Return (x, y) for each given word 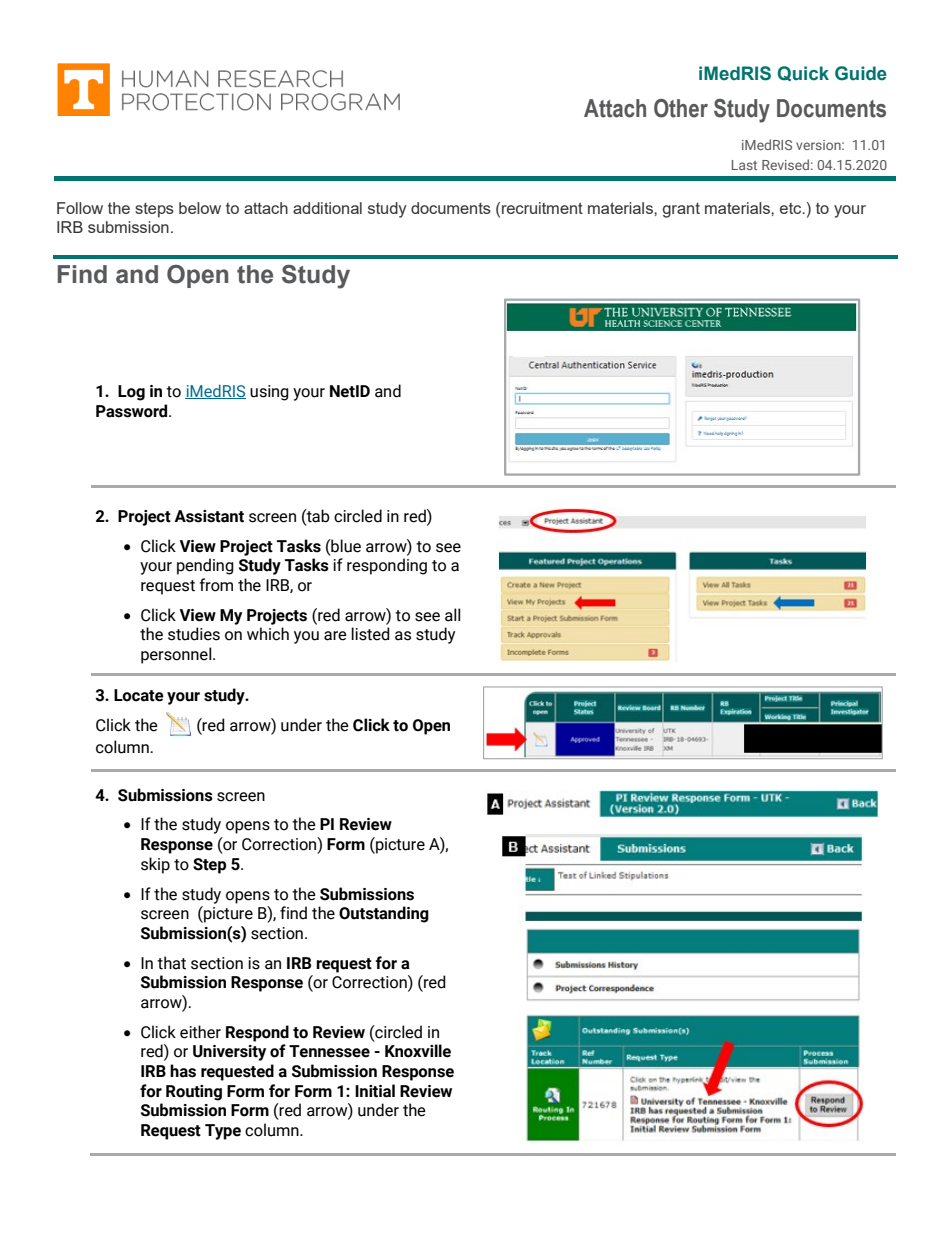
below (200, 208)
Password (133, 411)
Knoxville (418, 1051)
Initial (375, 1091)
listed (370, 634)
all (453, 615)
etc (792, 208)
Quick (803, 73)
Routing (194, 1093)
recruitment (542, 208)
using (269, 393)
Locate (139, 695)
